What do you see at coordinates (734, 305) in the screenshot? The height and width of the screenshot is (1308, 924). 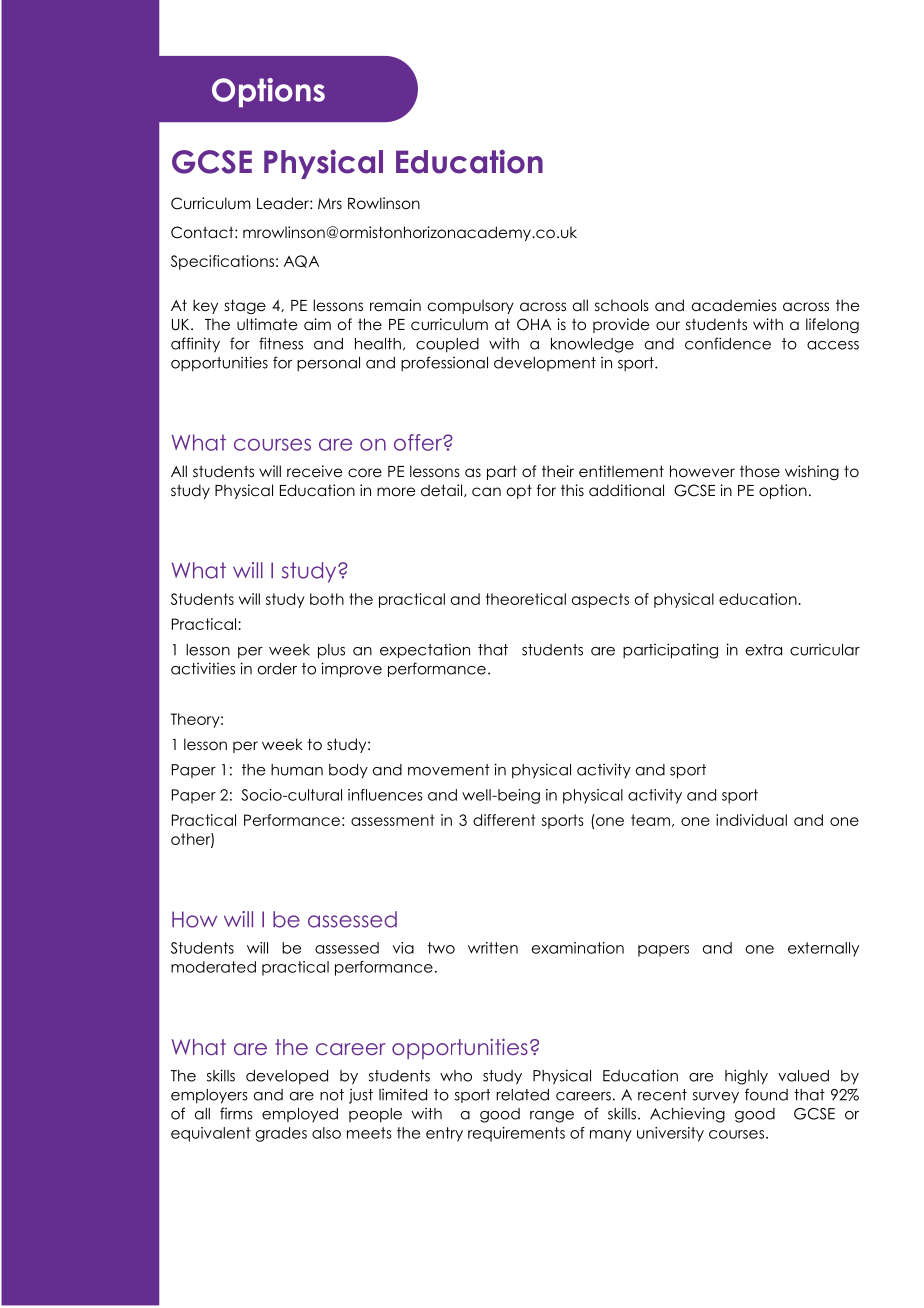 I see `academies` at bounding box center [734, 305].
